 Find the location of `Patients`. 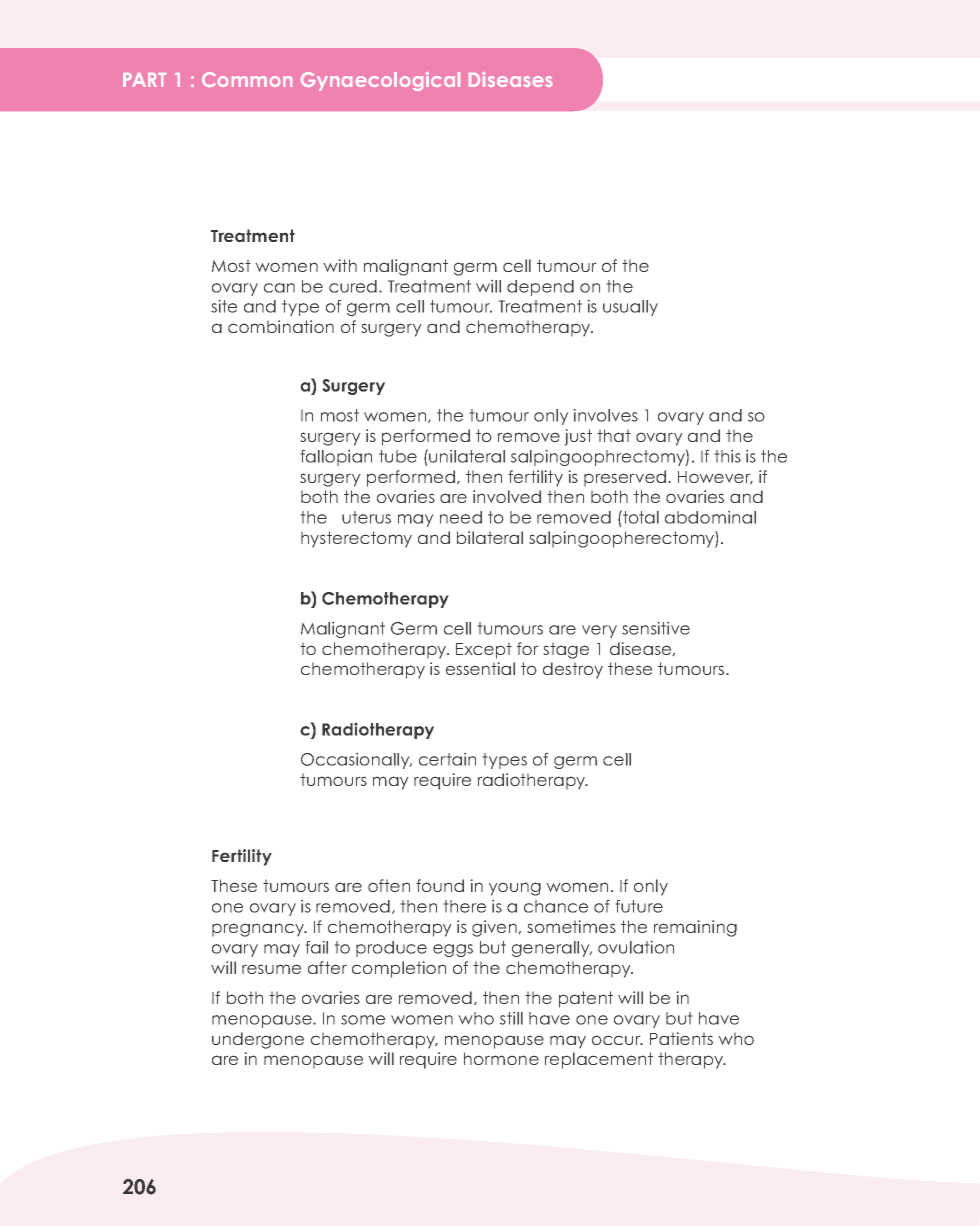

Patients is located at coordinates (681, 1038).
